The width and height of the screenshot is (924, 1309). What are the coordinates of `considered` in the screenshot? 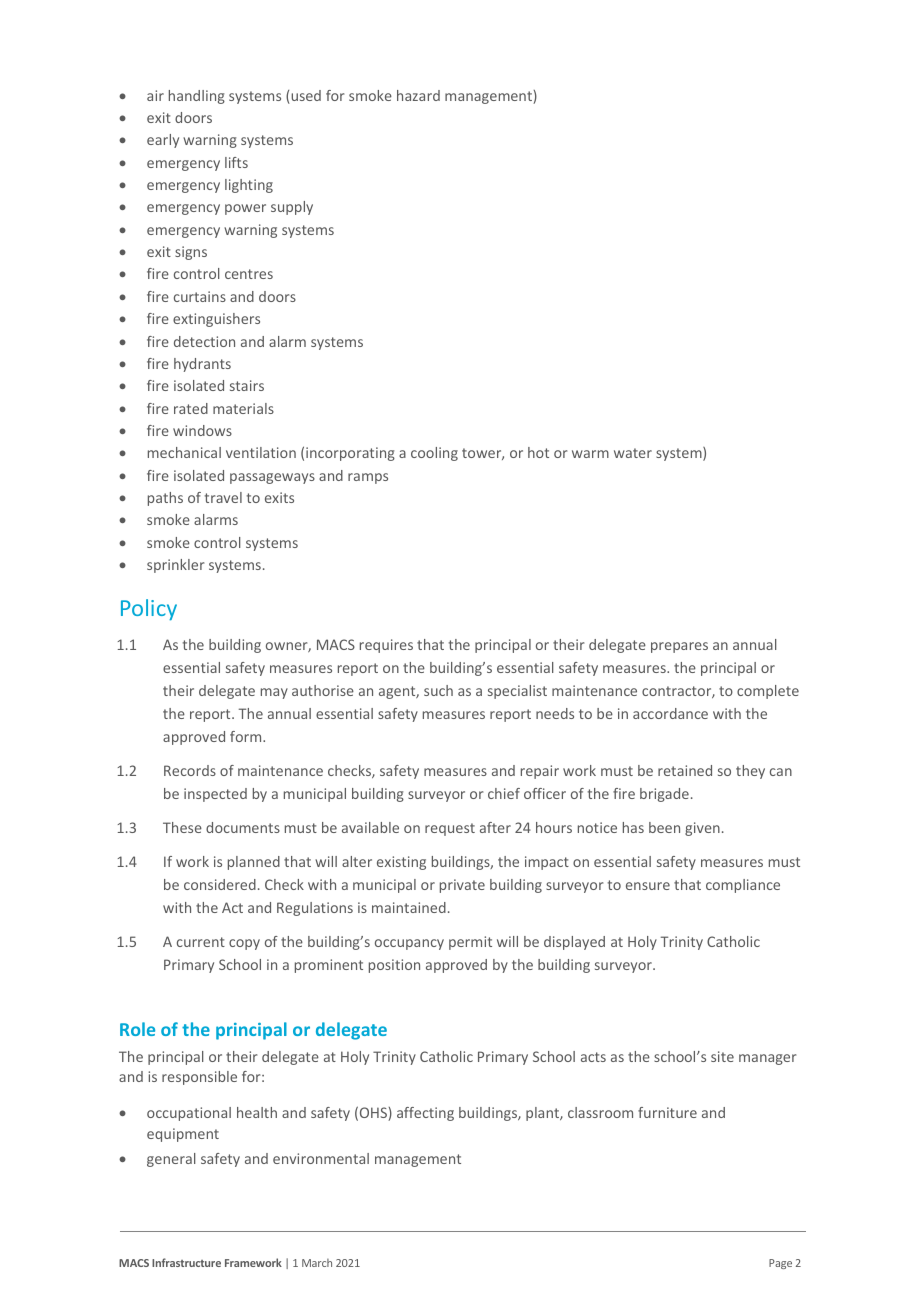 It's located at (220, 884).
